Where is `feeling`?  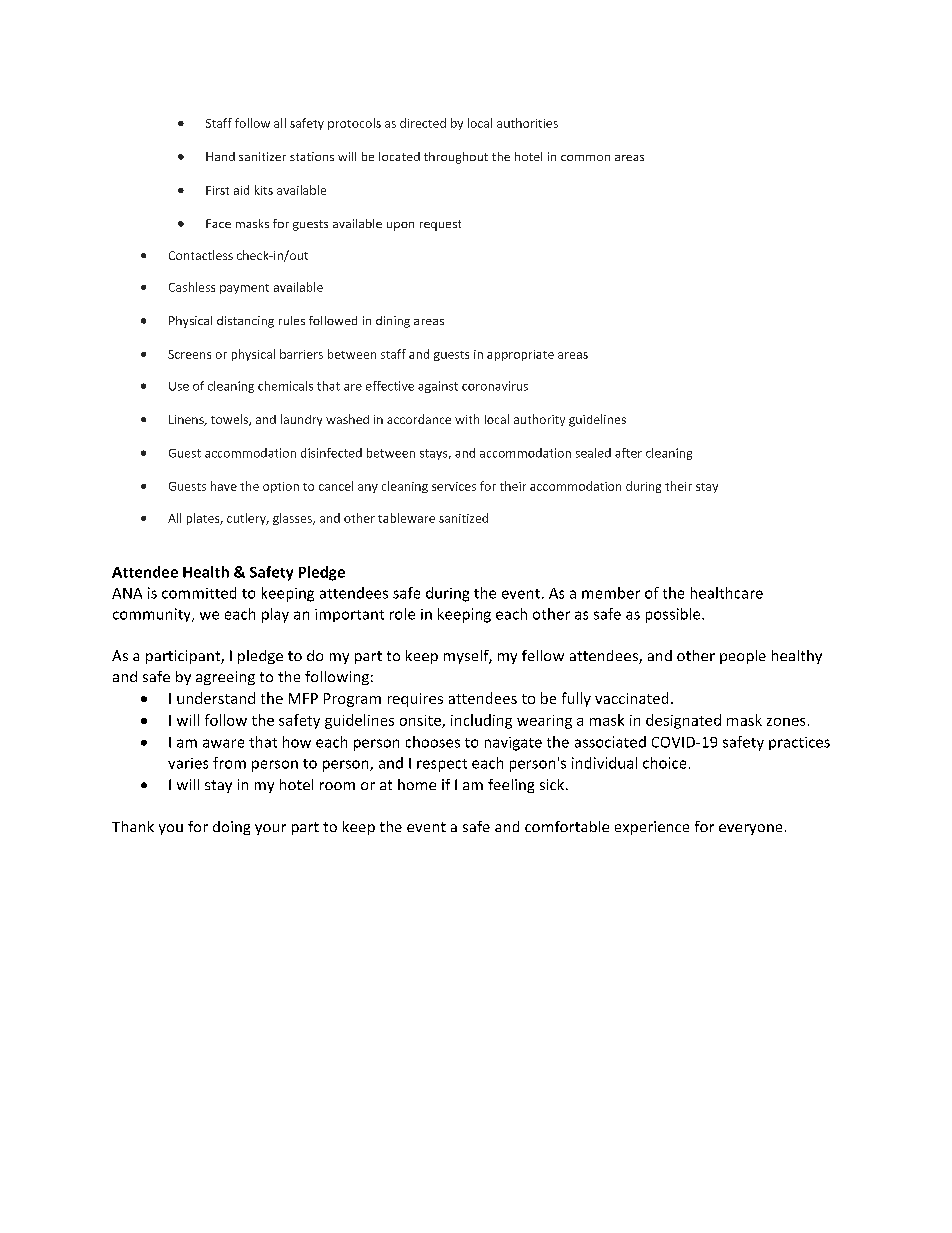
feeling is located at coordinates (511, 786).
